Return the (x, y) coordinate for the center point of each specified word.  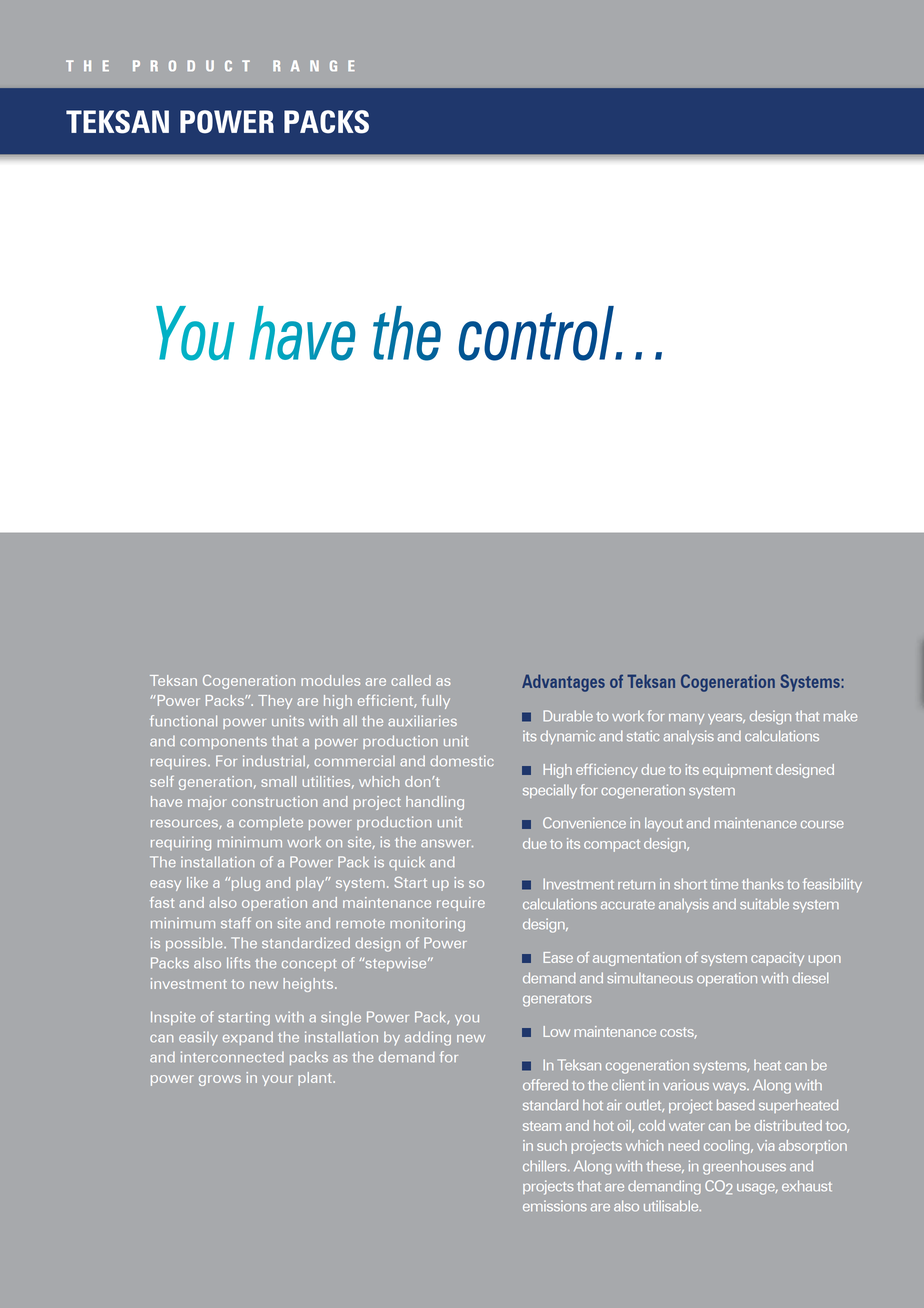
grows (220, 1080)
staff (236, 923)
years (726, 719)
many (686, 719)
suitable (764, 904)
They (275, 702)
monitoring (427, 924)
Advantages (563, 683)
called (411, 680)
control (537, 333)
